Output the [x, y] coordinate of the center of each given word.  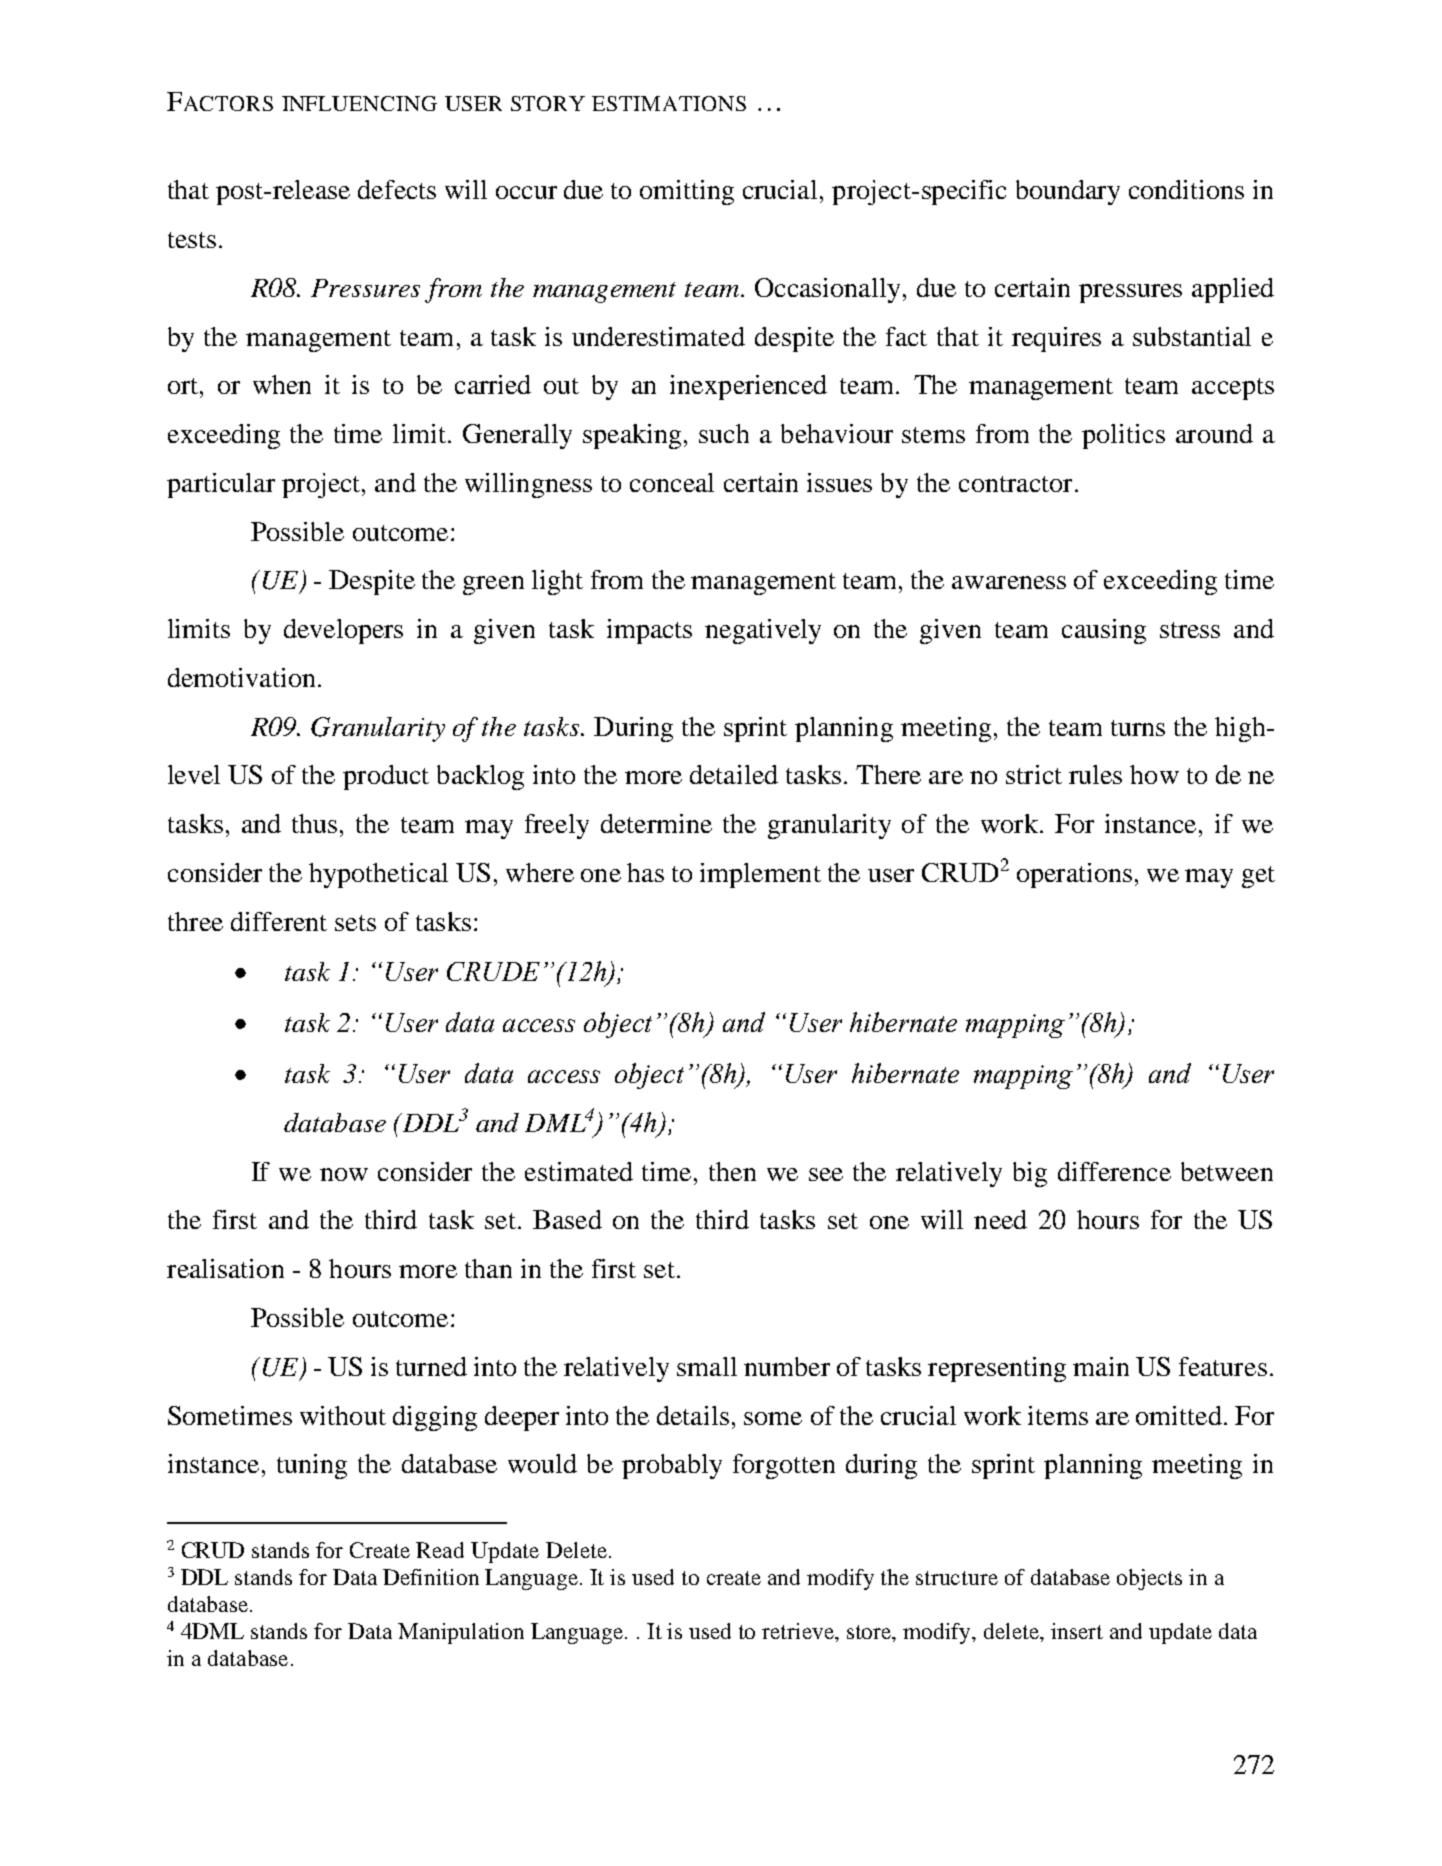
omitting [687, 192]
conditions [1186, 189]
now [344, 1174]
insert [1077, 1631]
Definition [431, 1577]
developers [343, 631]
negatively [763, 631]
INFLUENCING [359, 103]
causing [1104, 631]
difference [1114, 1171]
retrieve [799, 1632]
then [732, 1171]
